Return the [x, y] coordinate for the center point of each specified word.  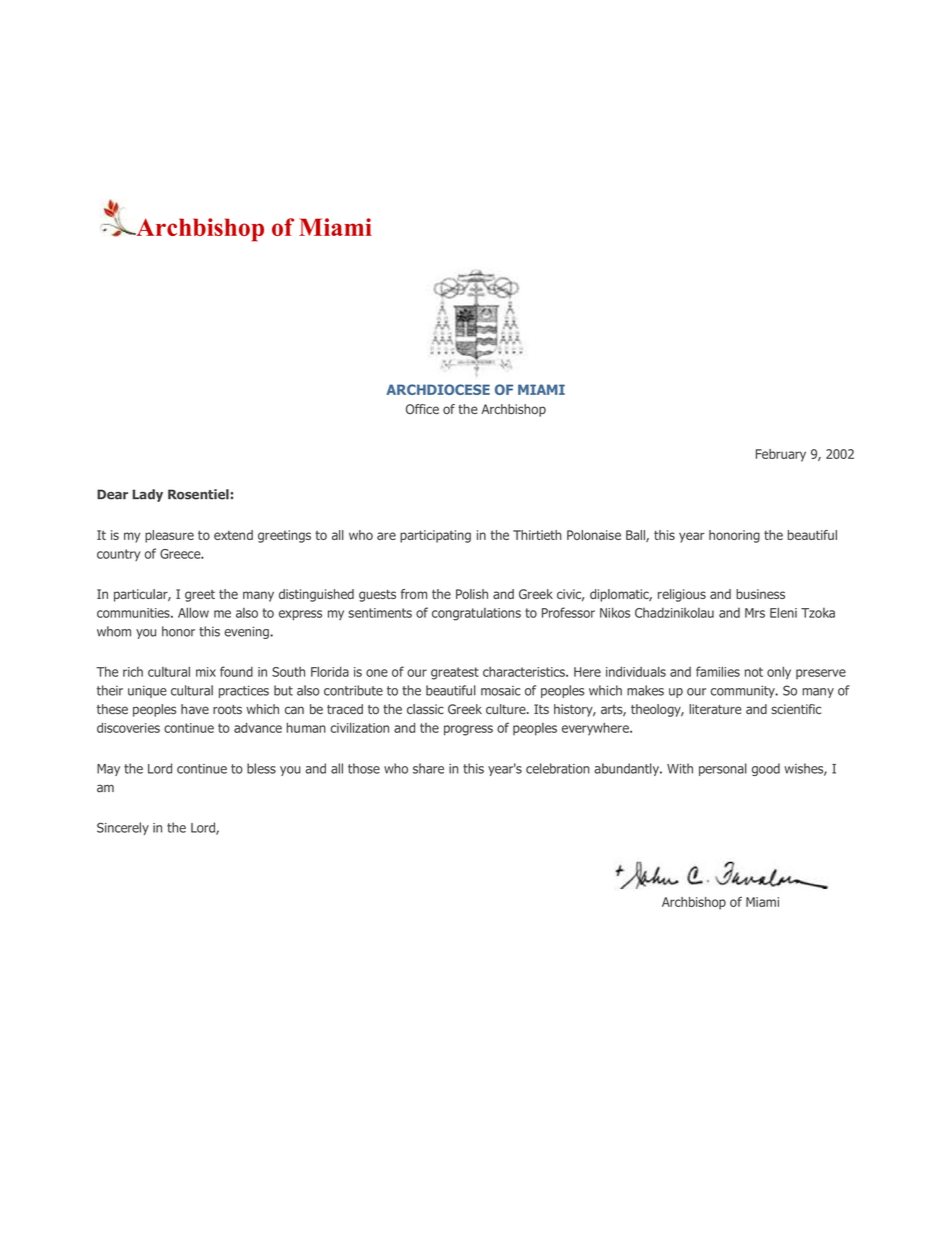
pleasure [169, 536]
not [754, 672]
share [428, 768]
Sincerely [123, 828]
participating [435, 536]
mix [206, 672]
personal [723, 769]
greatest [455, 673]
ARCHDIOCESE [438, 389]
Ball [636, 536]
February [781, 455]
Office [422, 409]
